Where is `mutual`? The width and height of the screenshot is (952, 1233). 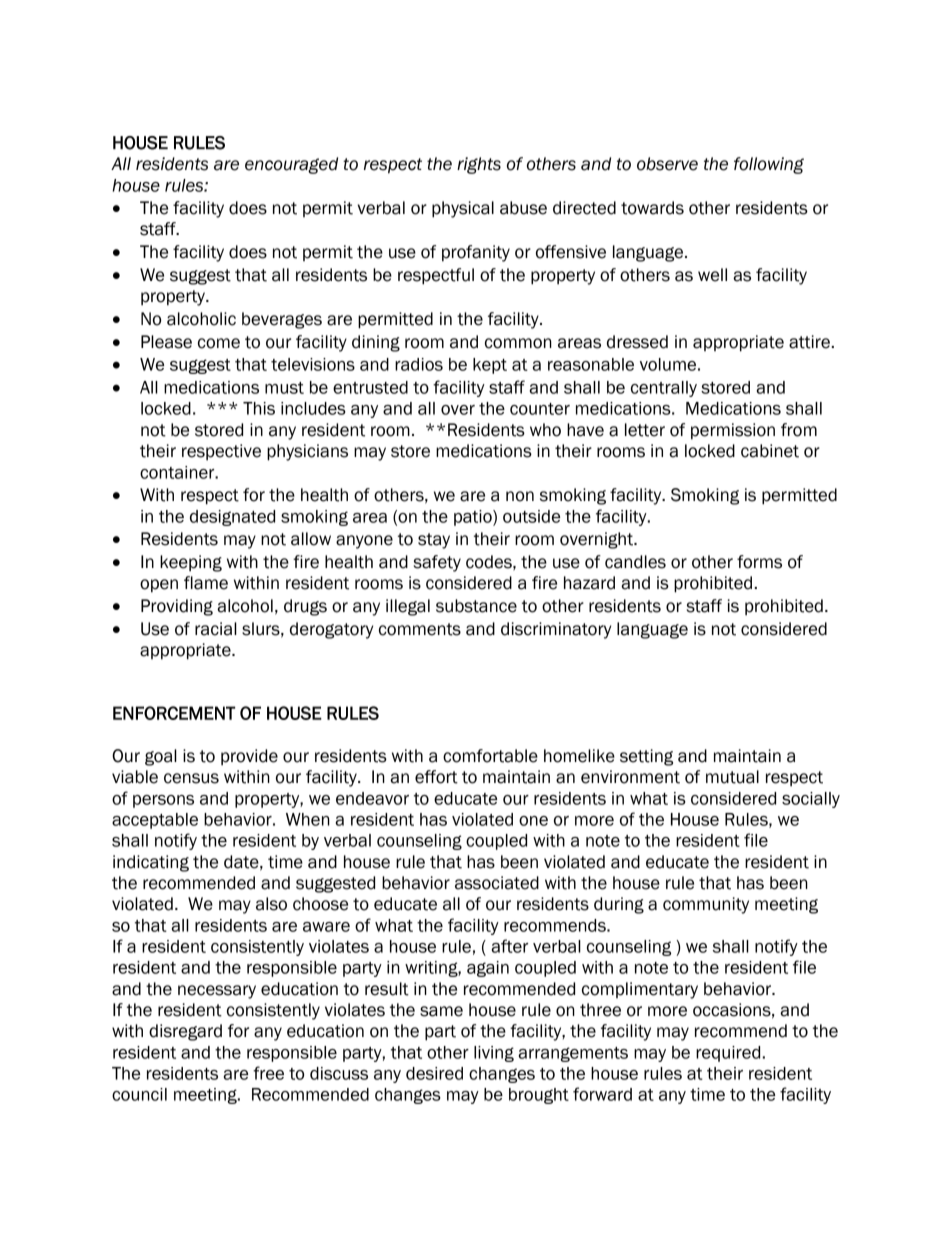 mutual is located at coordinates (732, 777).
